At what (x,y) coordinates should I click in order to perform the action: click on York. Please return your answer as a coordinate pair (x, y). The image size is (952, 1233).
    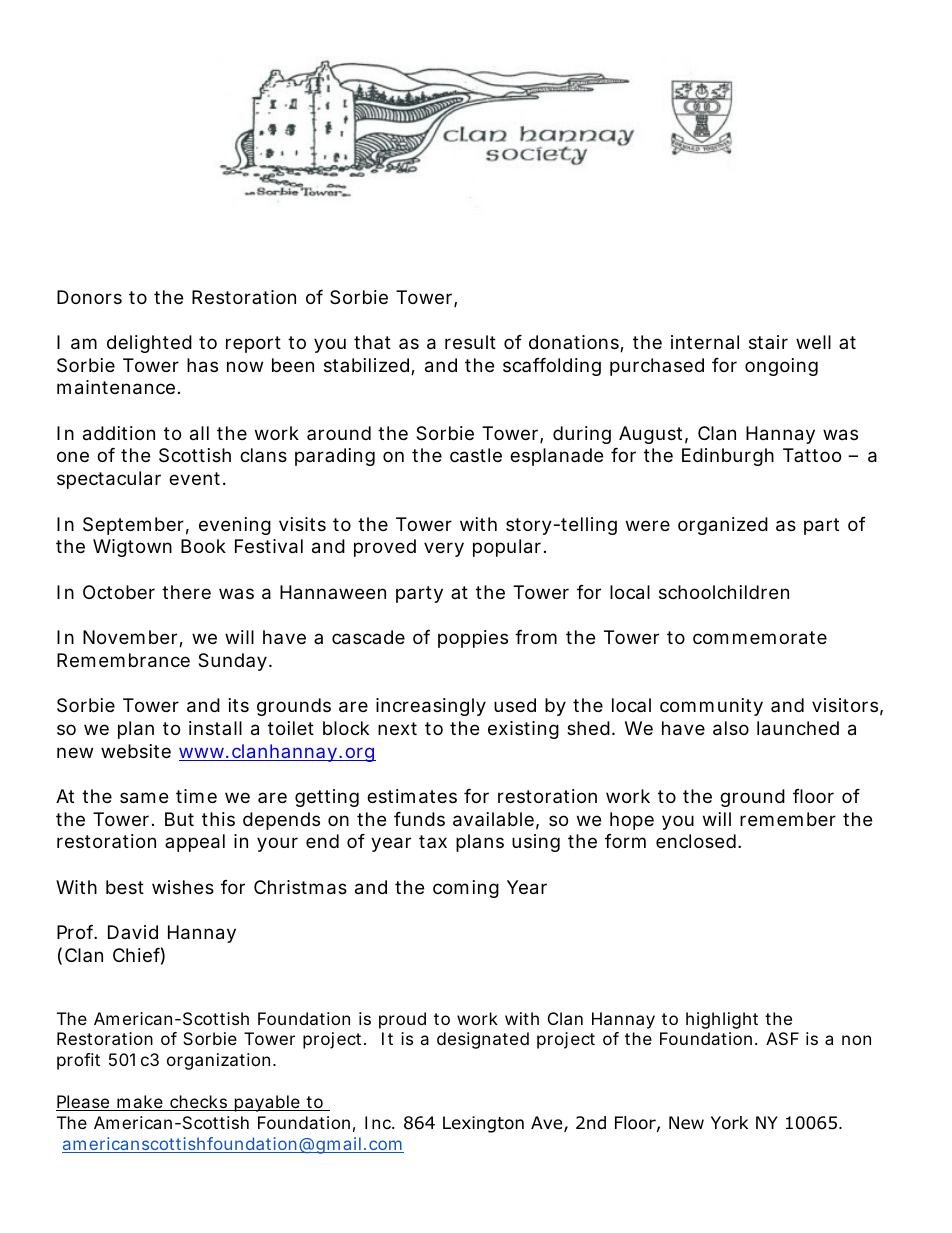
    Looking at the image, I should click on (729, 1123).
